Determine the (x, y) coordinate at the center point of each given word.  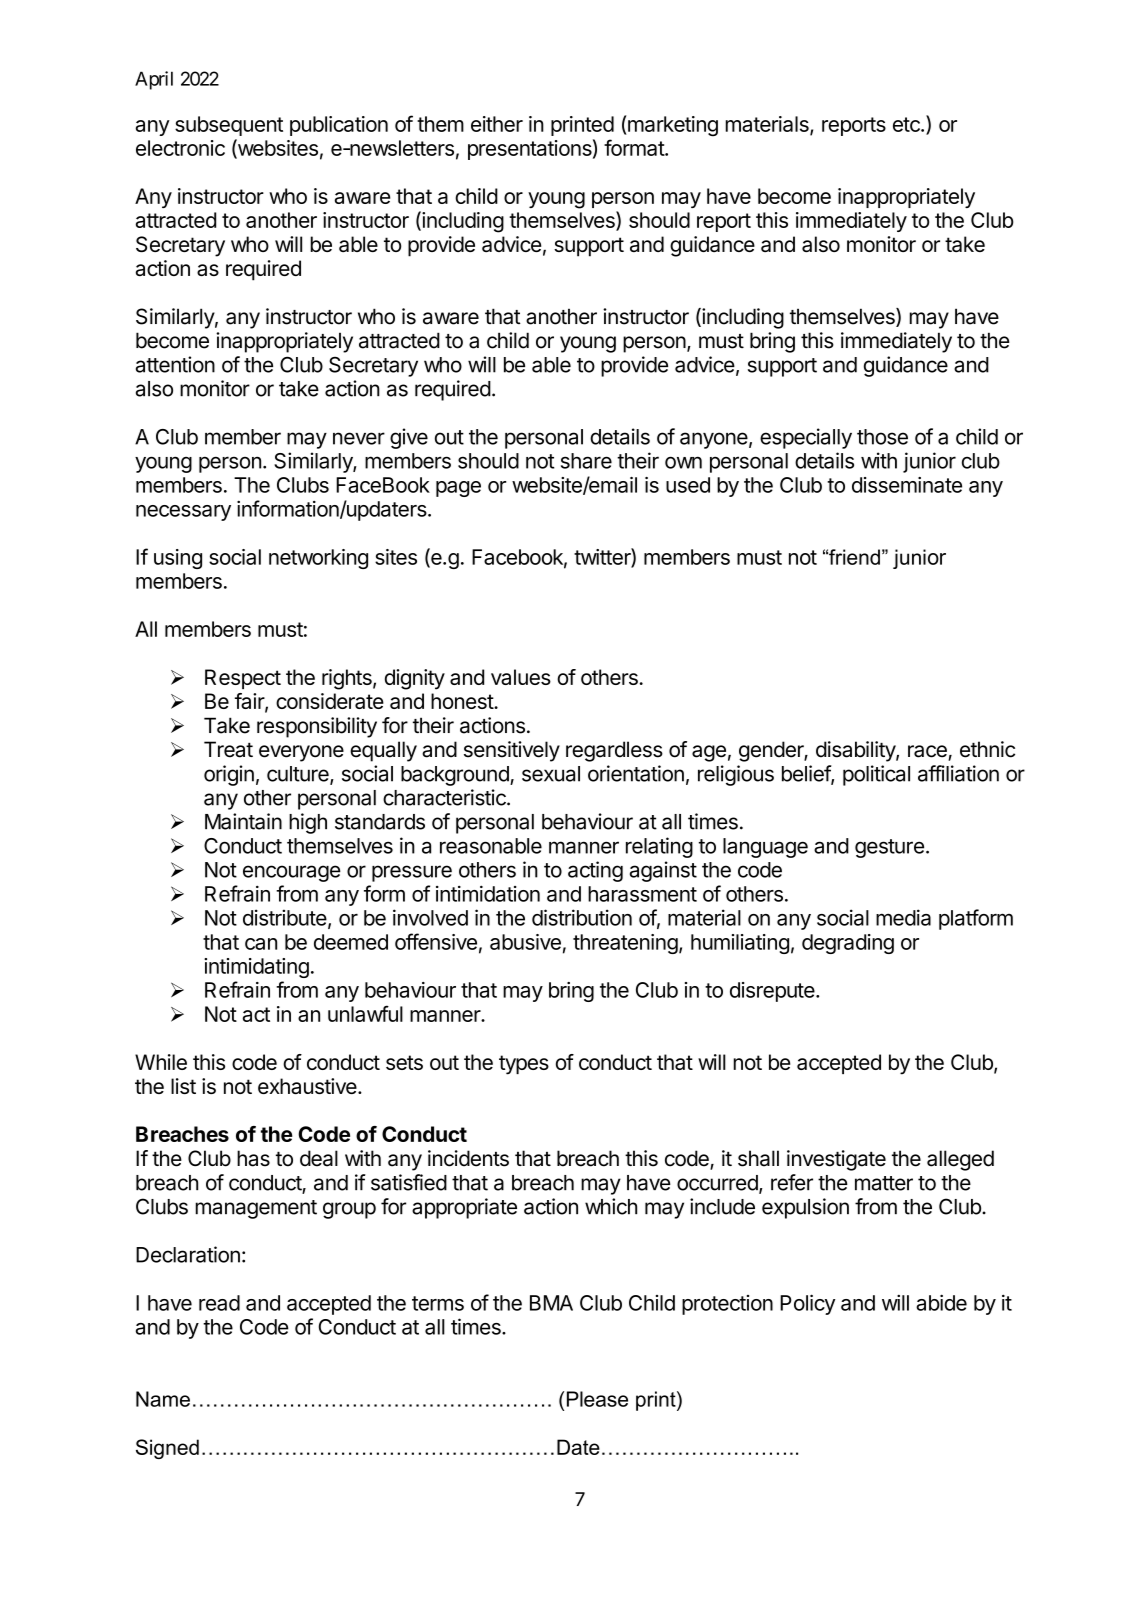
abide (941, 1302)
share (586, 461)
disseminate (907, 485)
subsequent (229, 126)
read (219, 1303)
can (261, 944)
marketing (672, 126)
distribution (582, 917)
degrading (848, 944)
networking (318, 559)
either (497, 124)
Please (597, 1399)
